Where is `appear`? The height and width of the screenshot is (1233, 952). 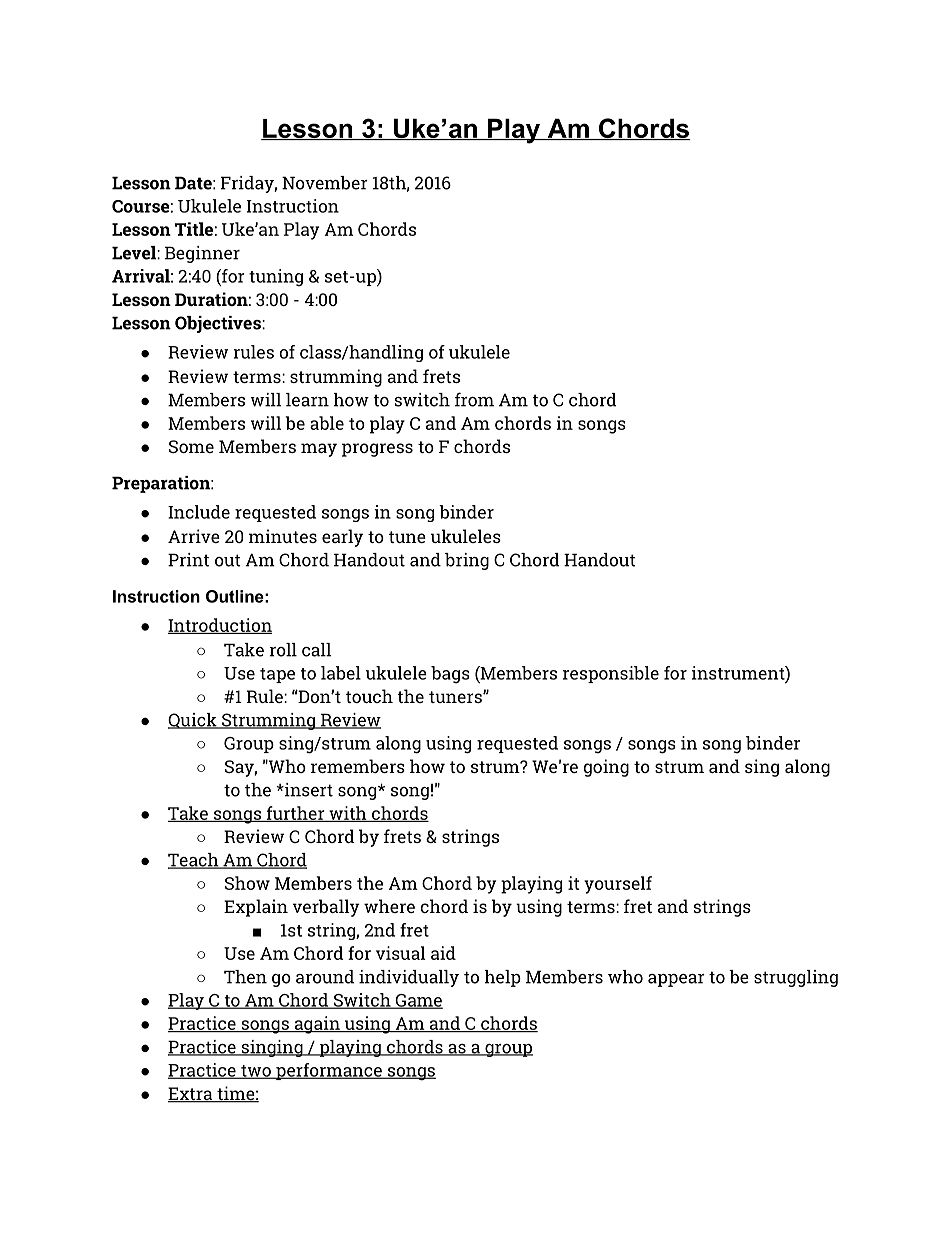 appear is located at coordinates (676, 980).
